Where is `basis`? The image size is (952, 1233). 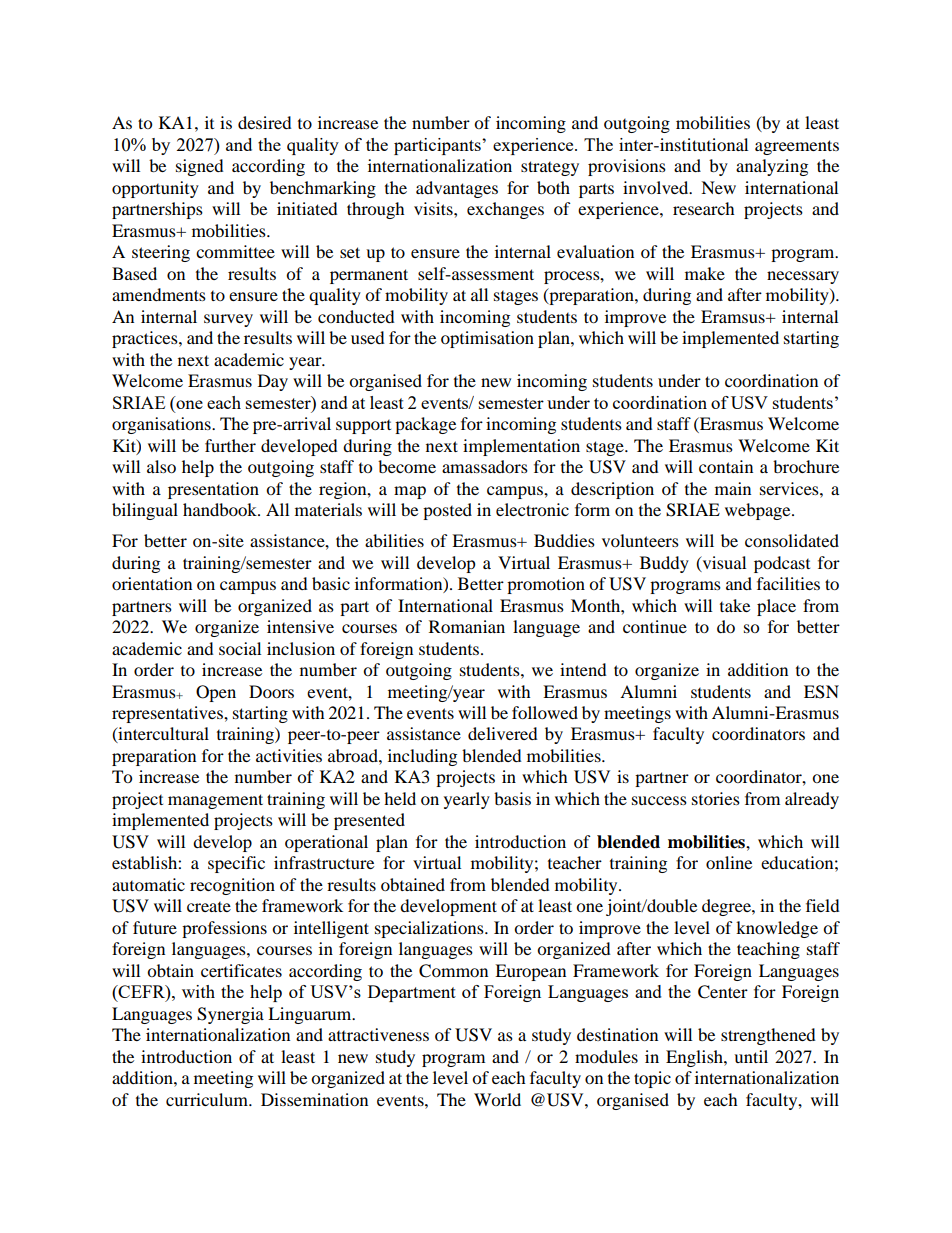
basis is located at coordinates (512, 798).
